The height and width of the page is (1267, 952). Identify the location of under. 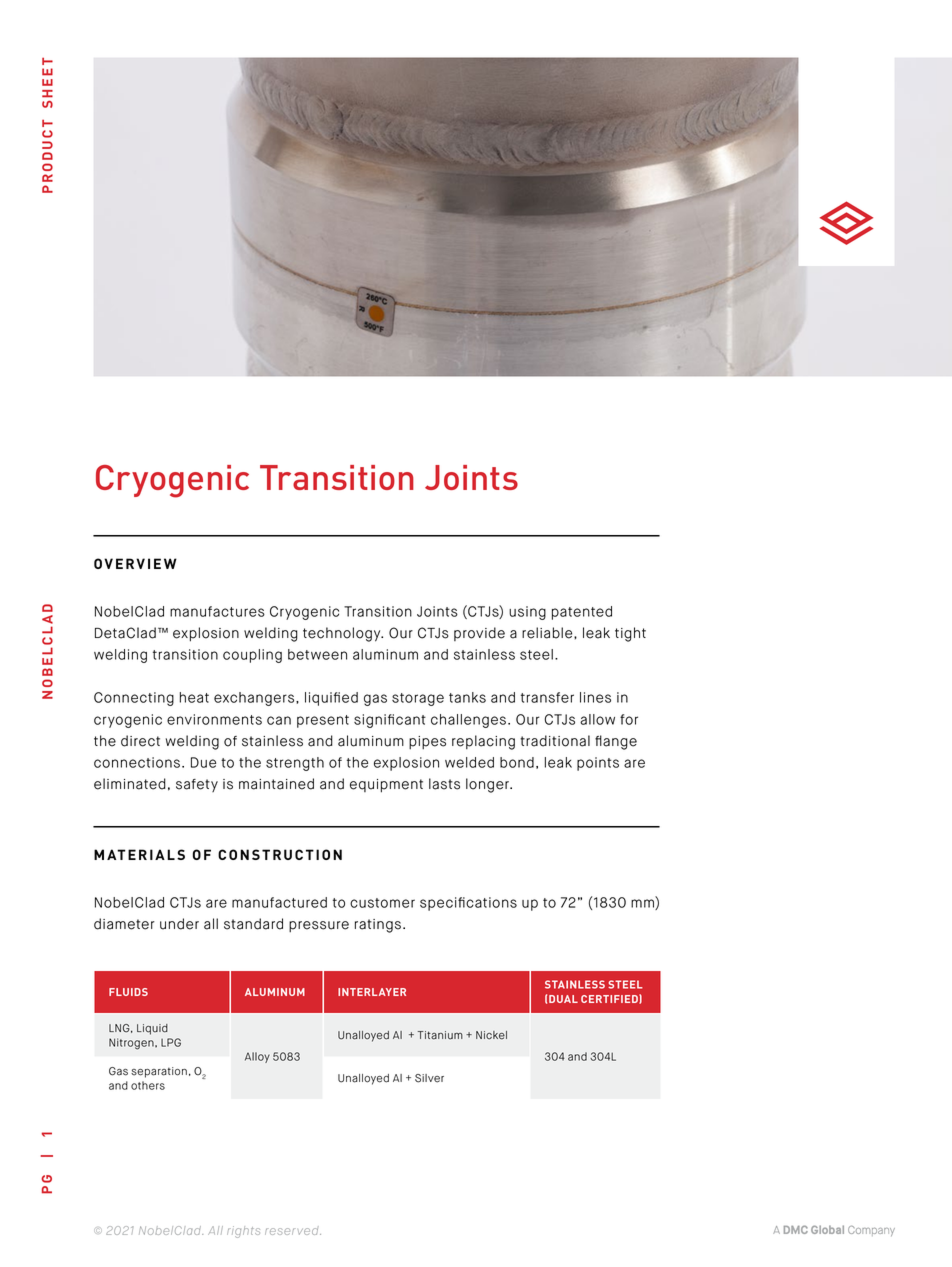
(179, 924).
